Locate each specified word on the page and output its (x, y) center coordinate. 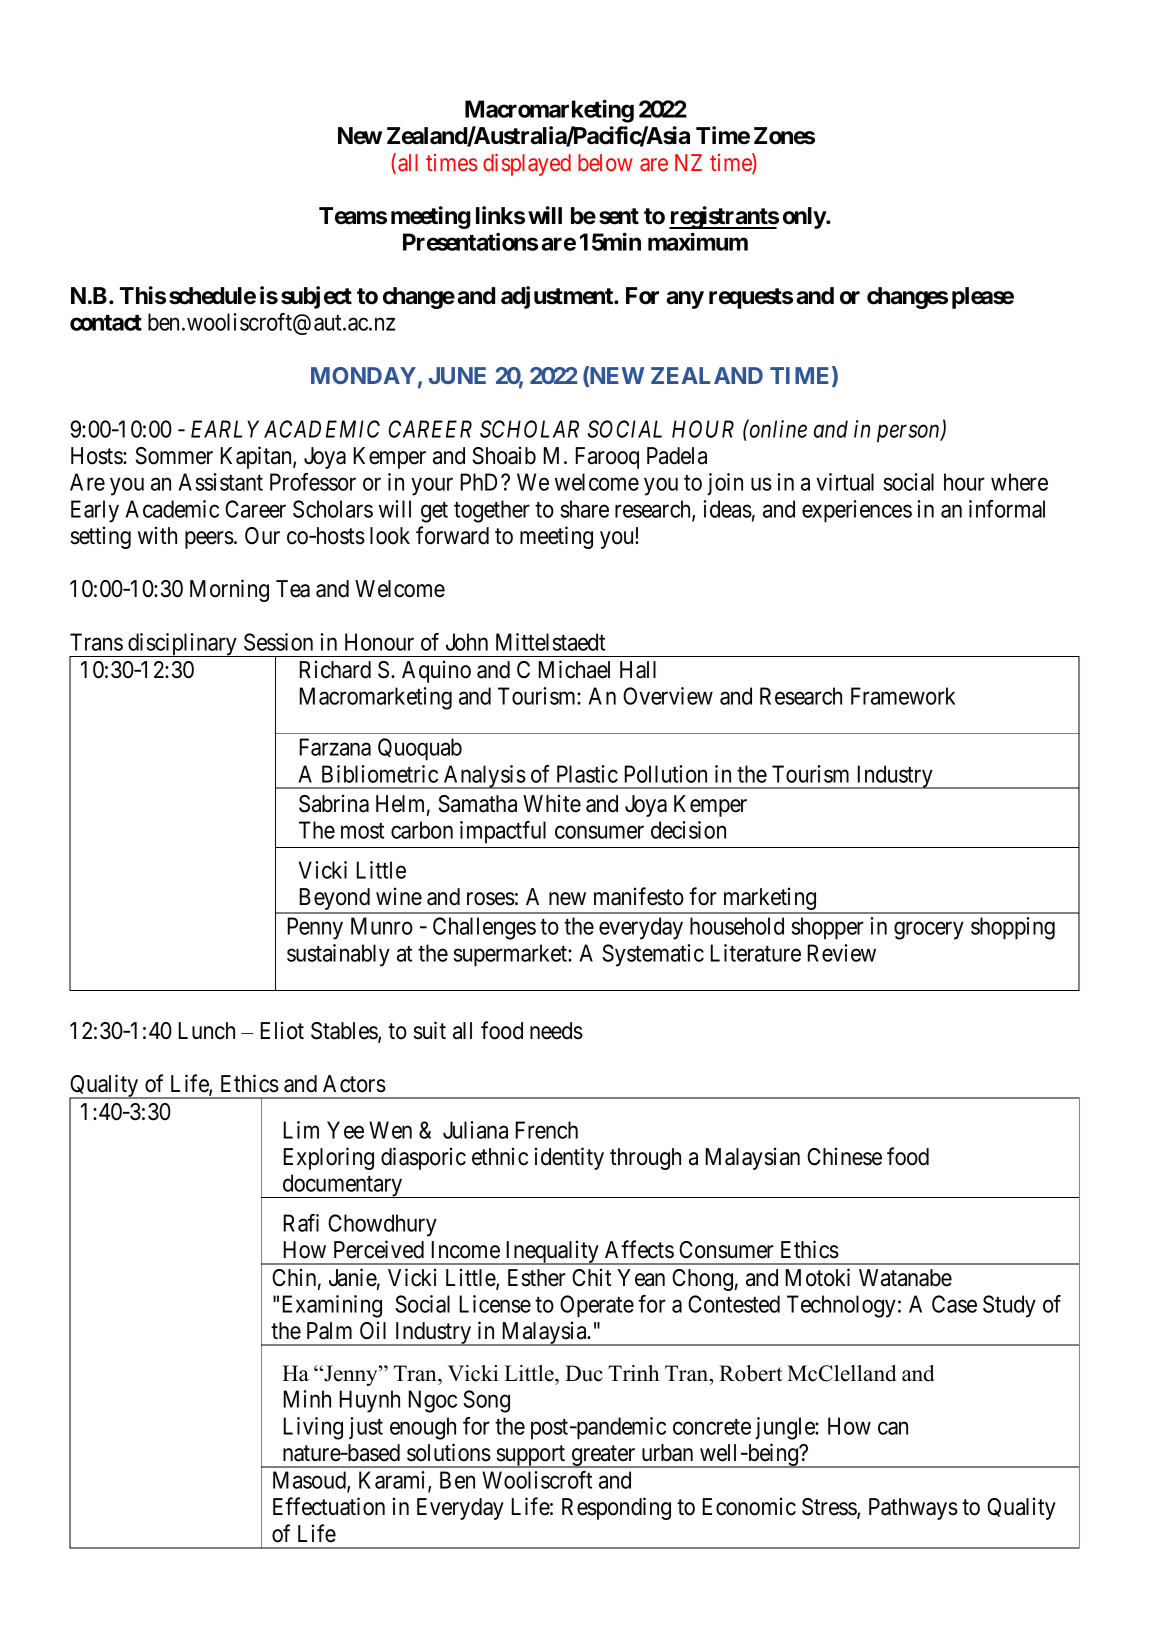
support (531, 1456)
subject (316, 297)
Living (313, 1428)
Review (842, 953)
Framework (903, 696)
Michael (574, 669)
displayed (527, 164)
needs (556, 1031)
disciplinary (182, 645)
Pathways (913, 1509)
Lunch (207, 1031)
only (805, 218)
